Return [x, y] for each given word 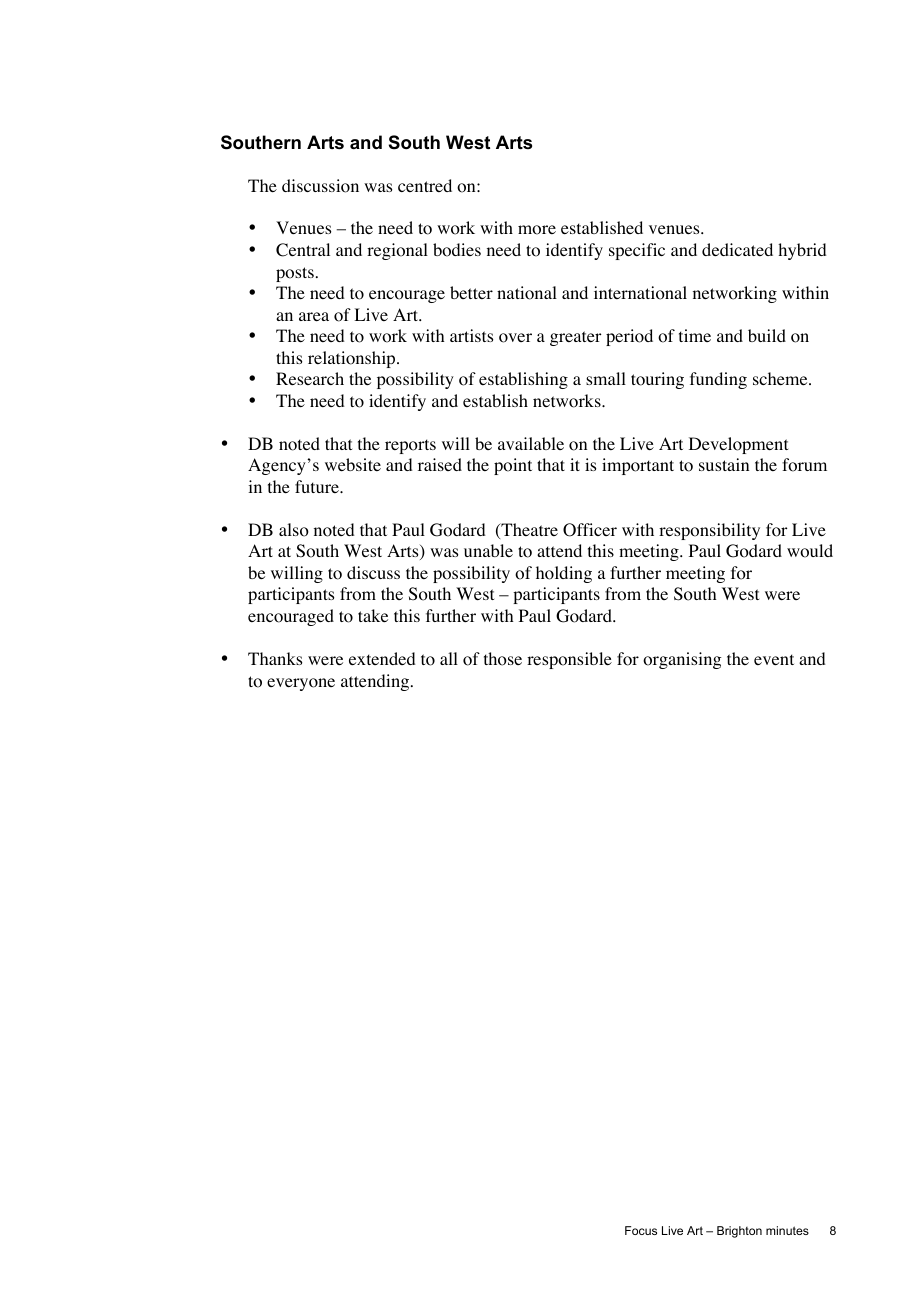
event [774, 659]
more [537, 230]
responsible [569, 660]
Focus [641, 1230]
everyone [301, 684]
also [294, 530]
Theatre [528, 531]
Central [303, 250]
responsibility [709, 531]
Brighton [739, 1232]
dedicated [737, 249]
